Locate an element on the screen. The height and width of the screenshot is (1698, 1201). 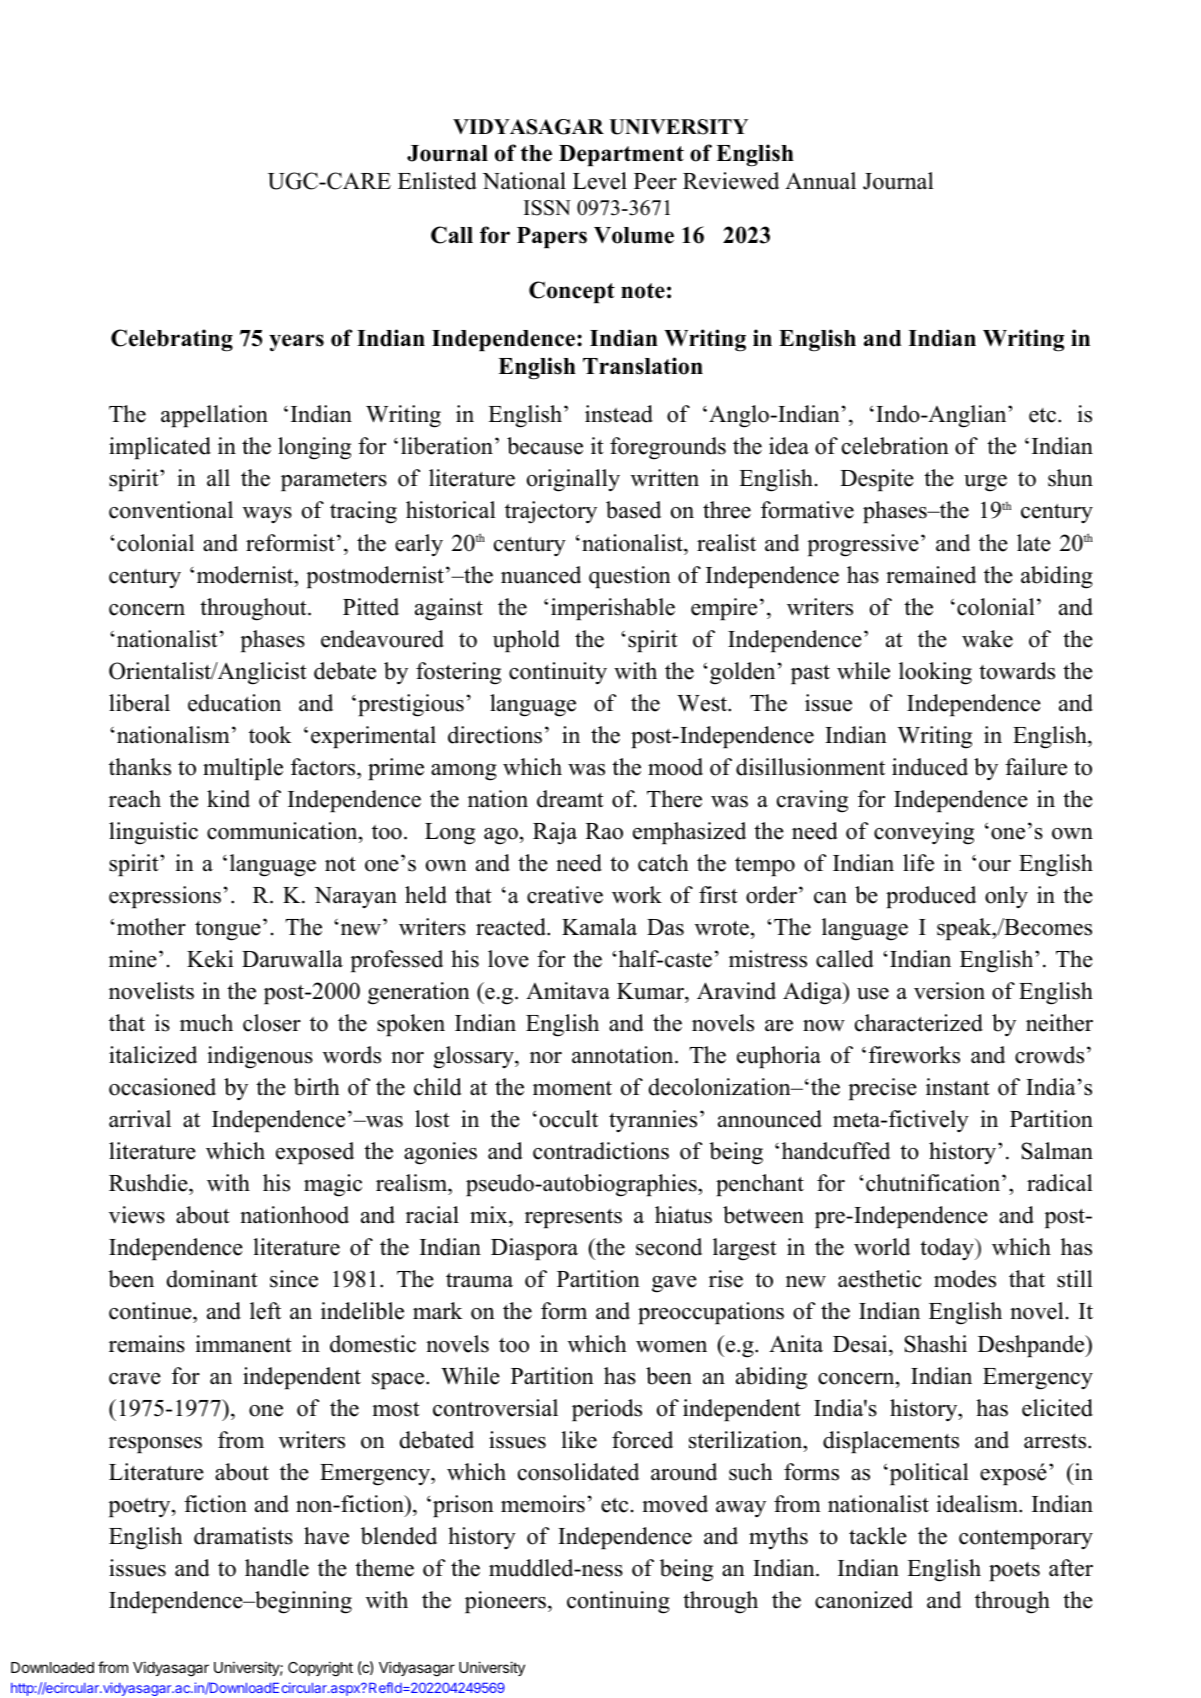
Celebrating is located at coordinates (172, 340).
